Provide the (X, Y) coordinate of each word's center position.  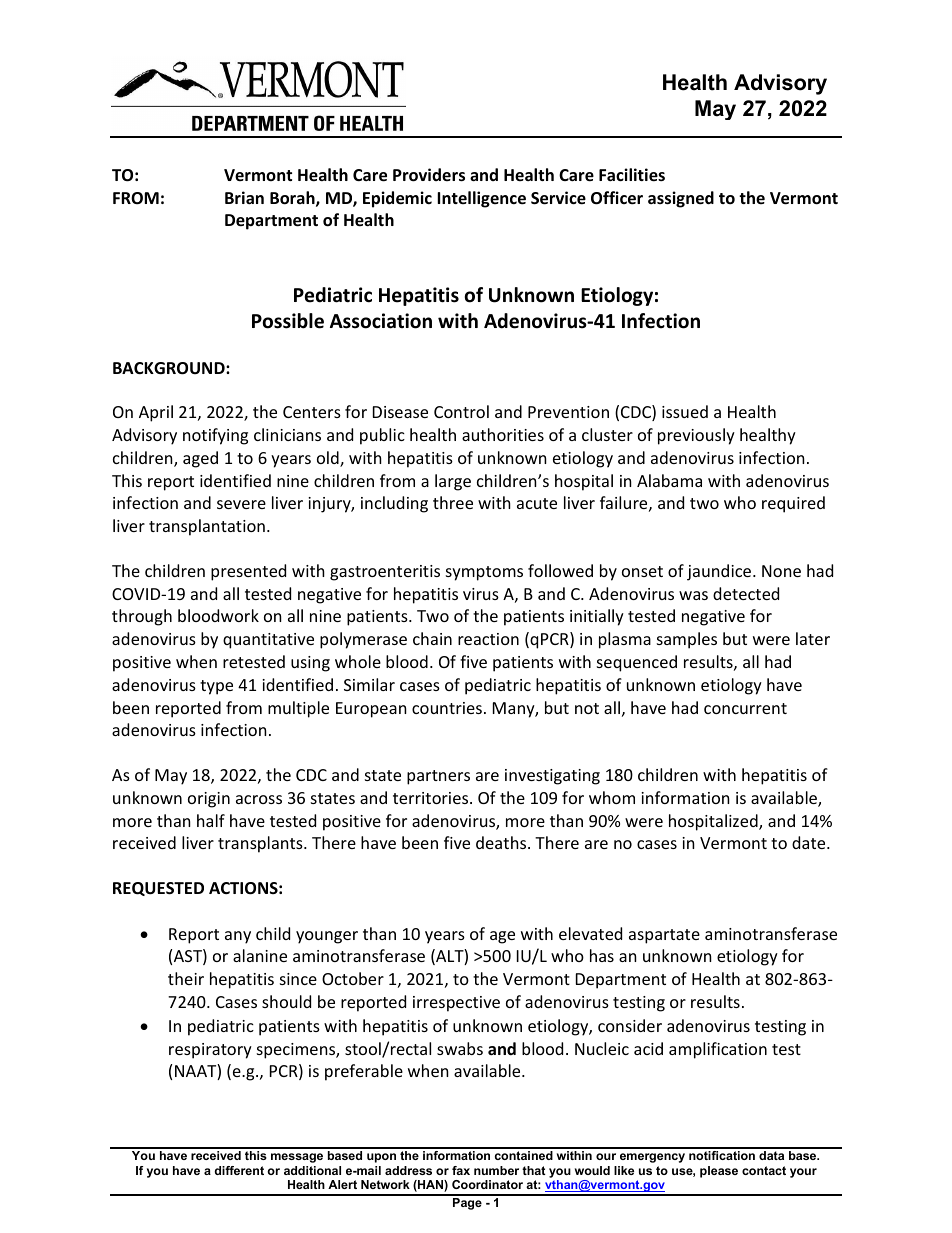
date (810, 842)
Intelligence (481, 199)
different (239, 1170)
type (216, 687)
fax (461, 1170)
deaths (502, 842)
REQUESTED (158, 889)
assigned (681, 199)
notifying (215, 436)
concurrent (745, 708)
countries (447, 708)
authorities (503, 434)
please (719, 1172)
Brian (244, 197)
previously (696, 436)
